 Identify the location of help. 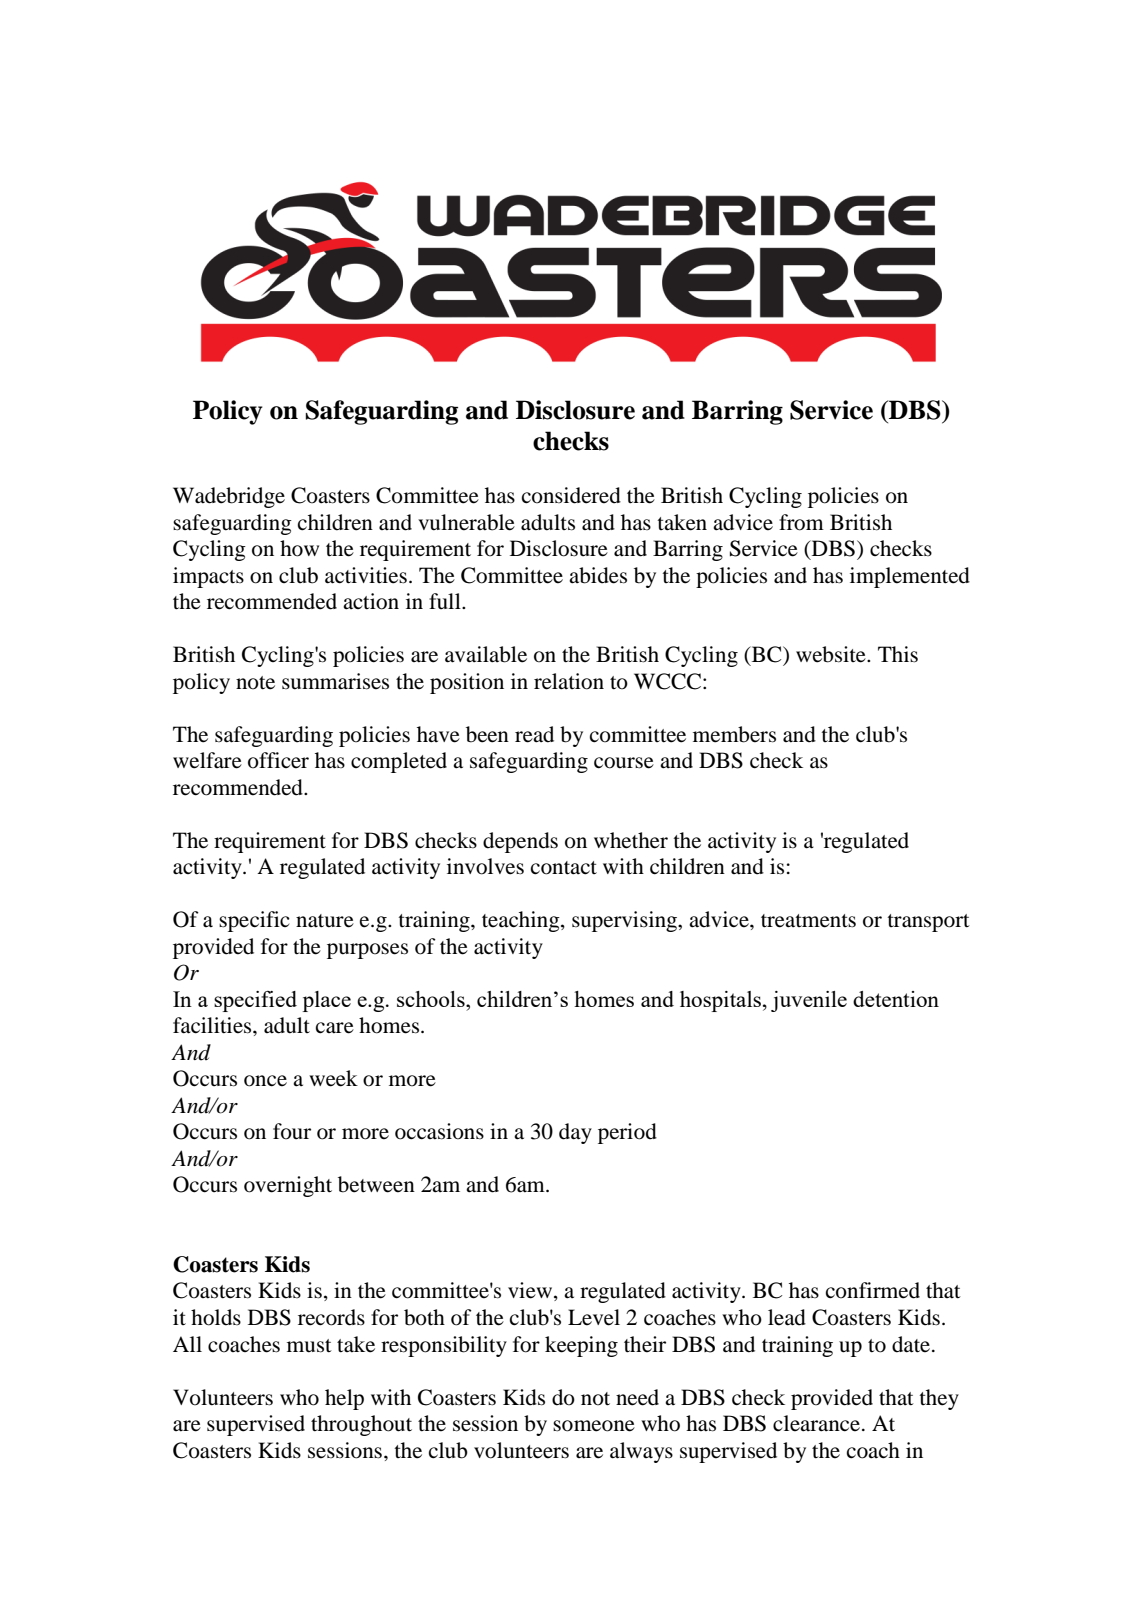
(344, 1399).
